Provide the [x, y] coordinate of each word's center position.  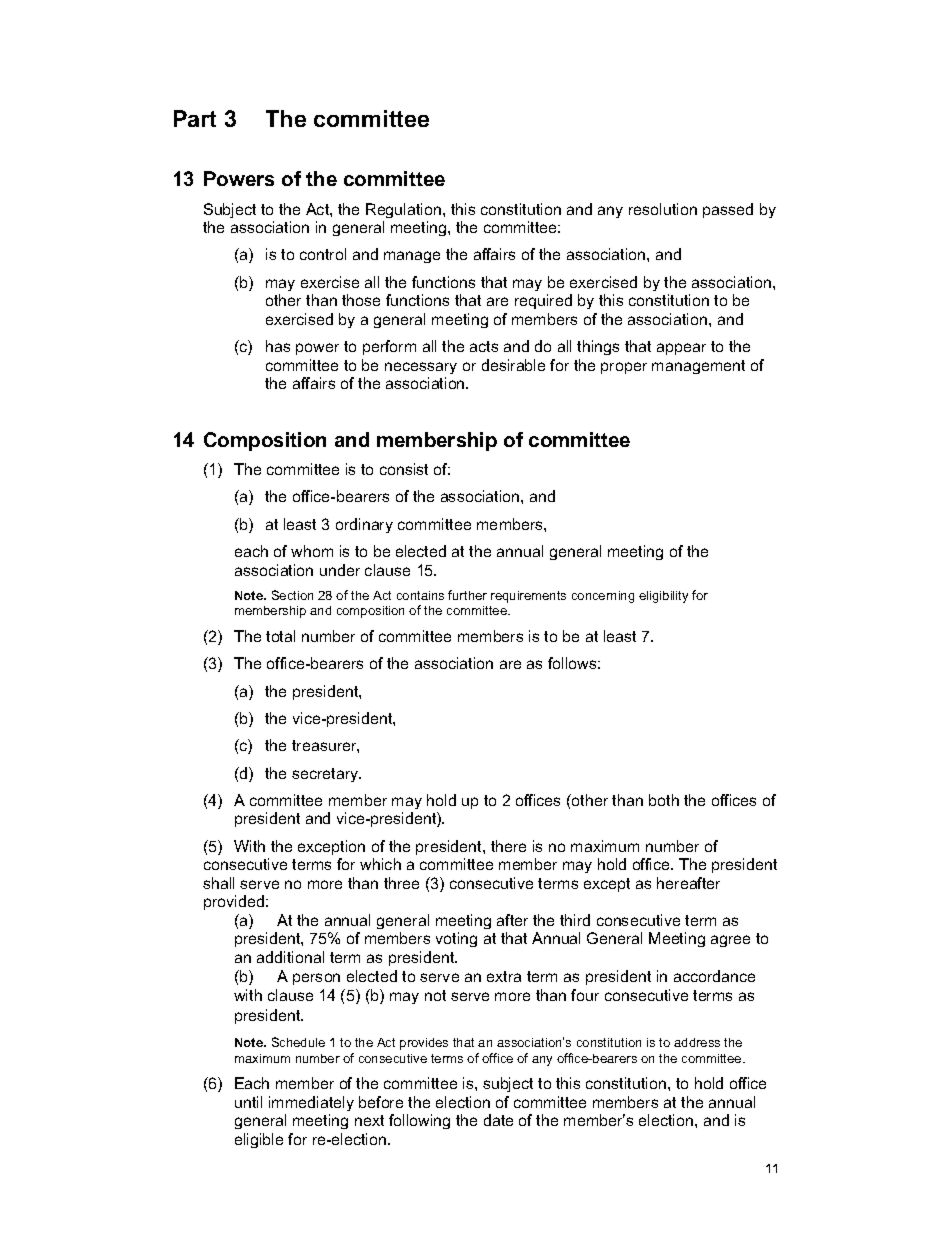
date [498, 1120]
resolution [663, 209]
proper [624, 368]
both [664, 800]
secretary [326, 775]
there [508, 846]
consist [404, 469]
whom [312, 551]
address [697, 1042]
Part [195, 118]
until [248, 1102]
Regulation [405, 210]
